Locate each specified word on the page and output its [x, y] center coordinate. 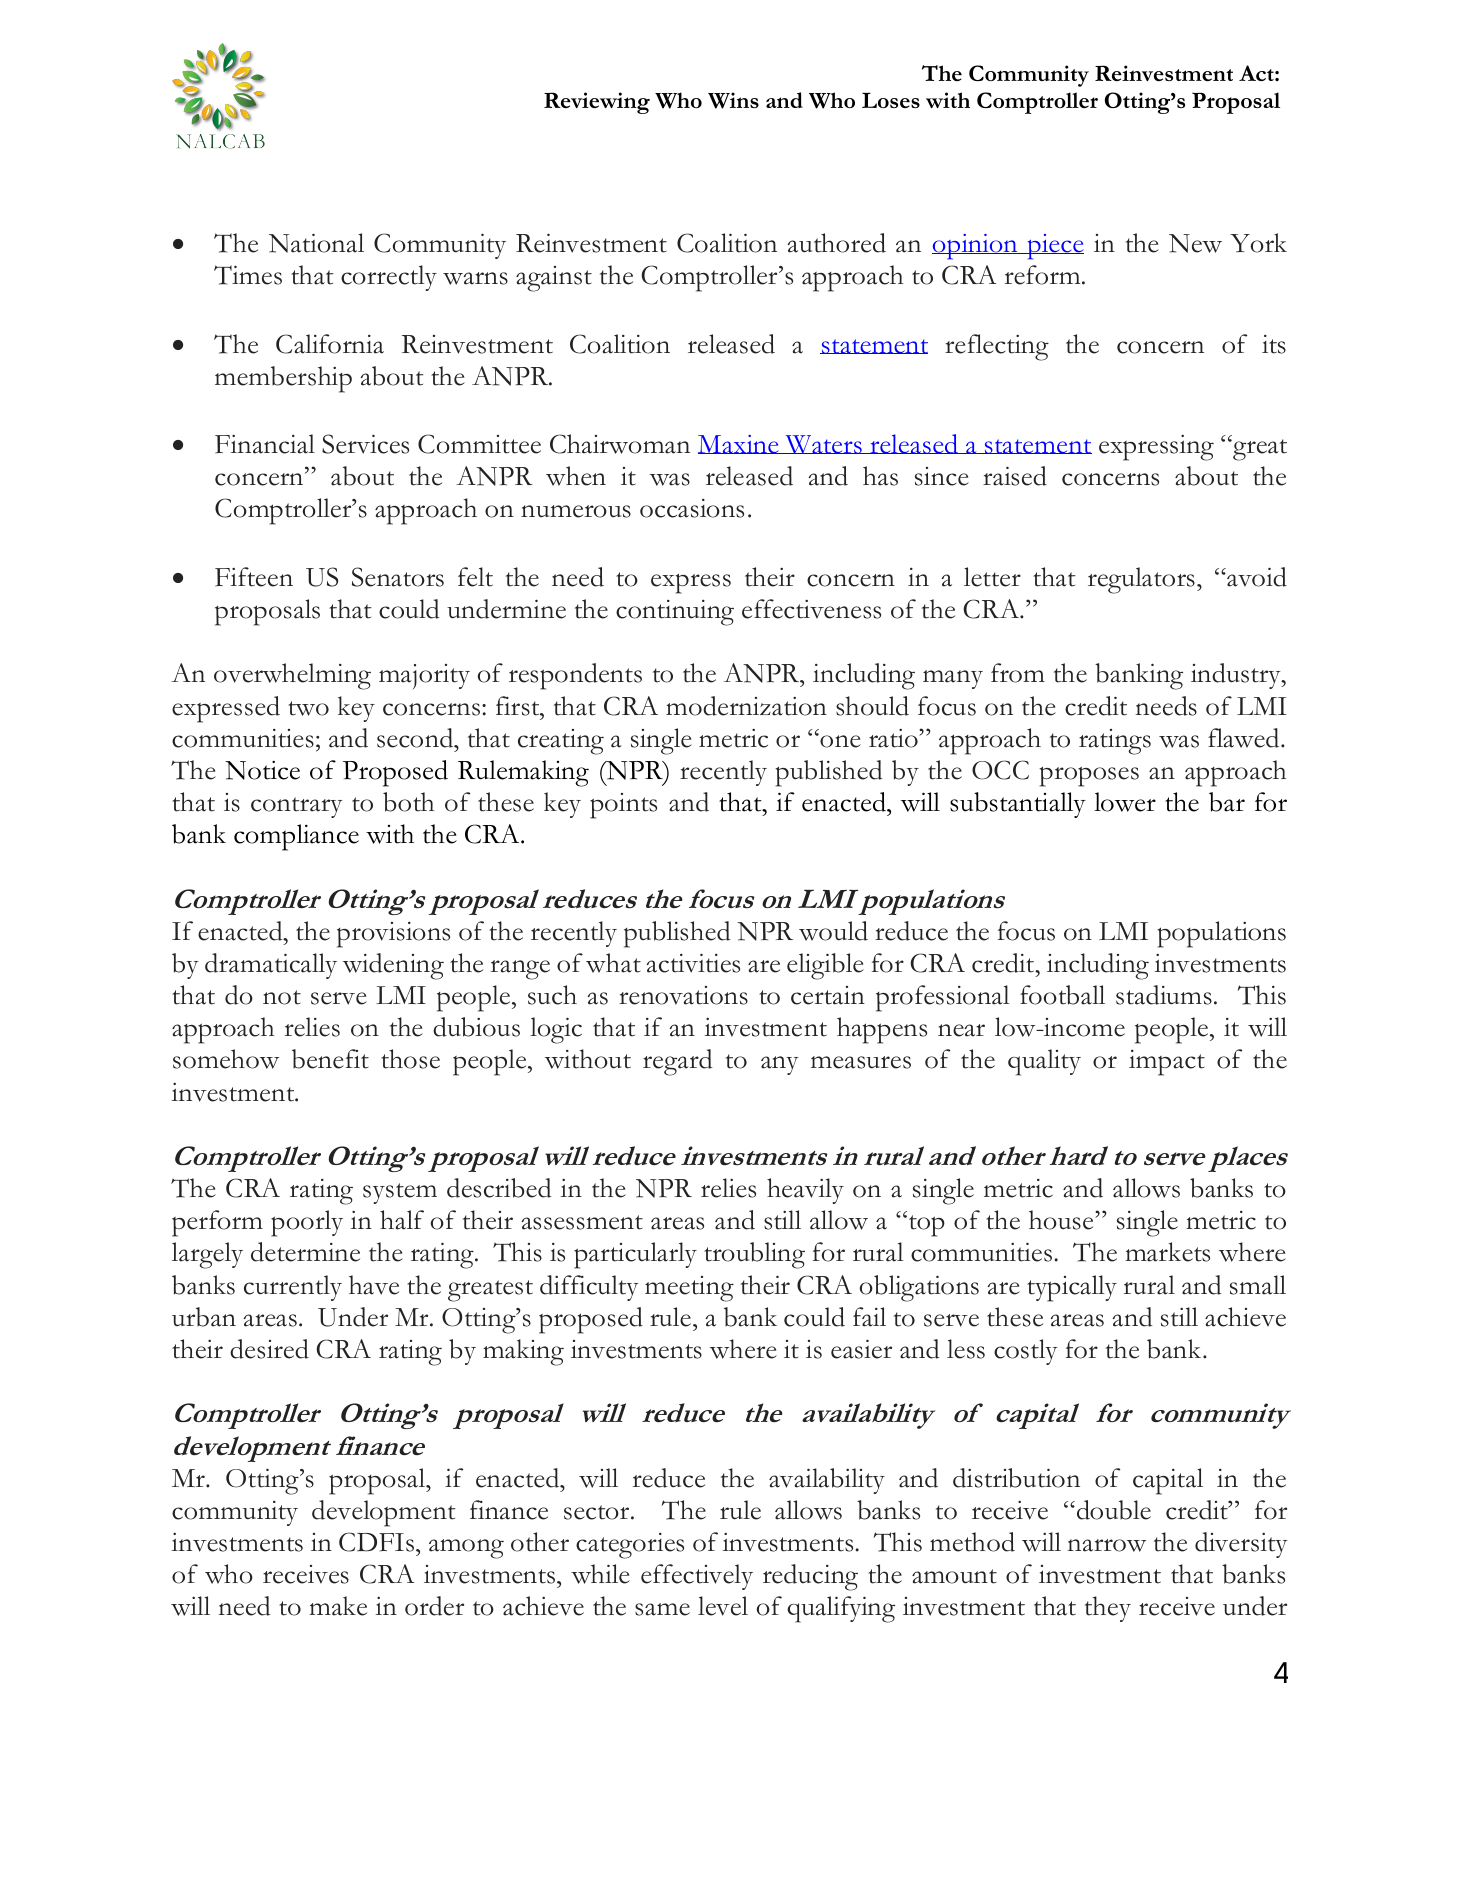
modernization [746, 706]
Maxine [739, 444]
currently [293, 1288]
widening [393, 966]
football [1062, 995]
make [338, 1606]
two [308, 708]
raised [1015, 476]
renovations [683, 995]
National [316, 243]
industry [1237, 676]
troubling [754, 1255]
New [1195, 243]
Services [365, 444]
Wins [733, 100]
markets [1167, 1252]
